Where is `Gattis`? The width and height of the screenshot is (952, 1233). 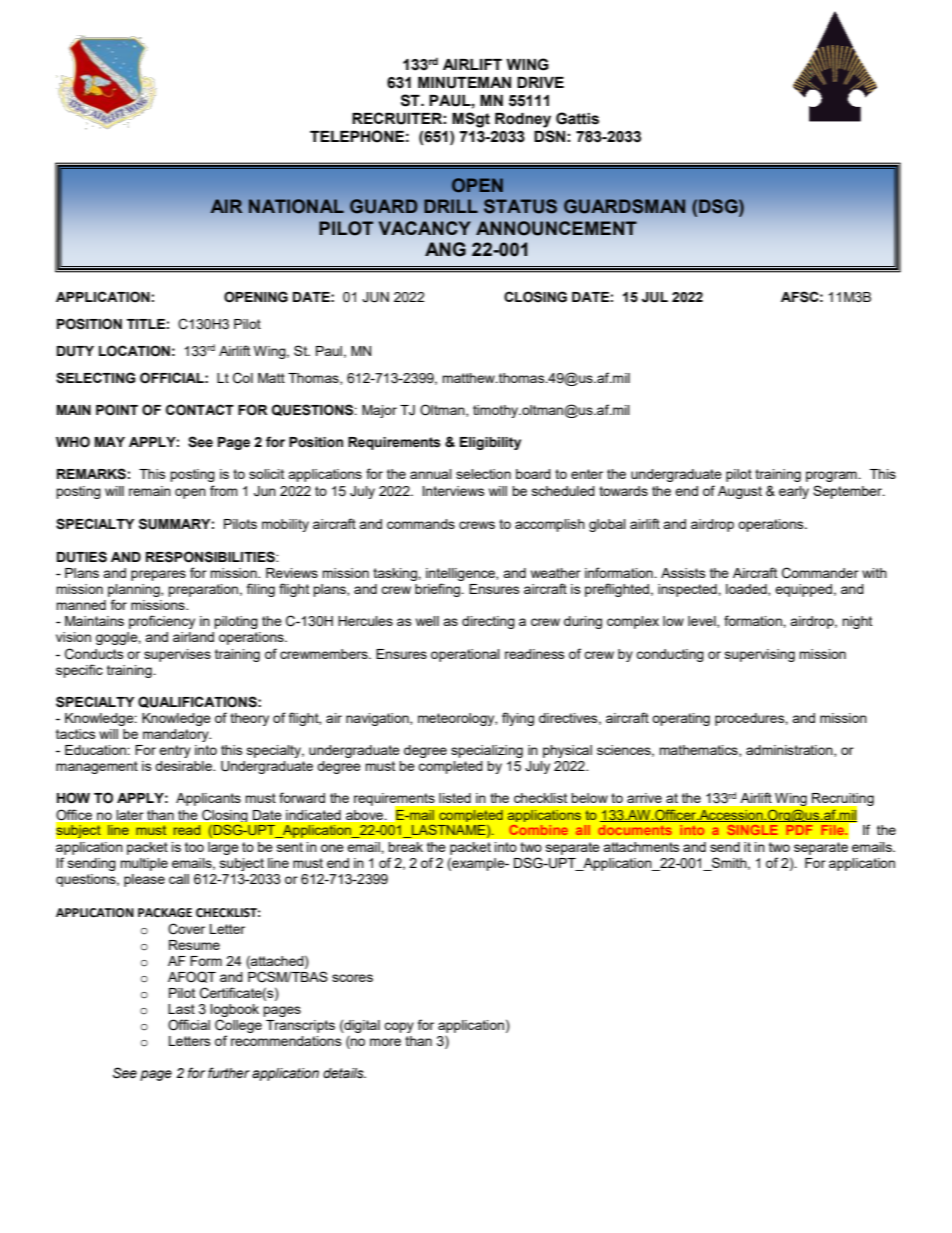
Gattis is located at coordinates (577, 118).
